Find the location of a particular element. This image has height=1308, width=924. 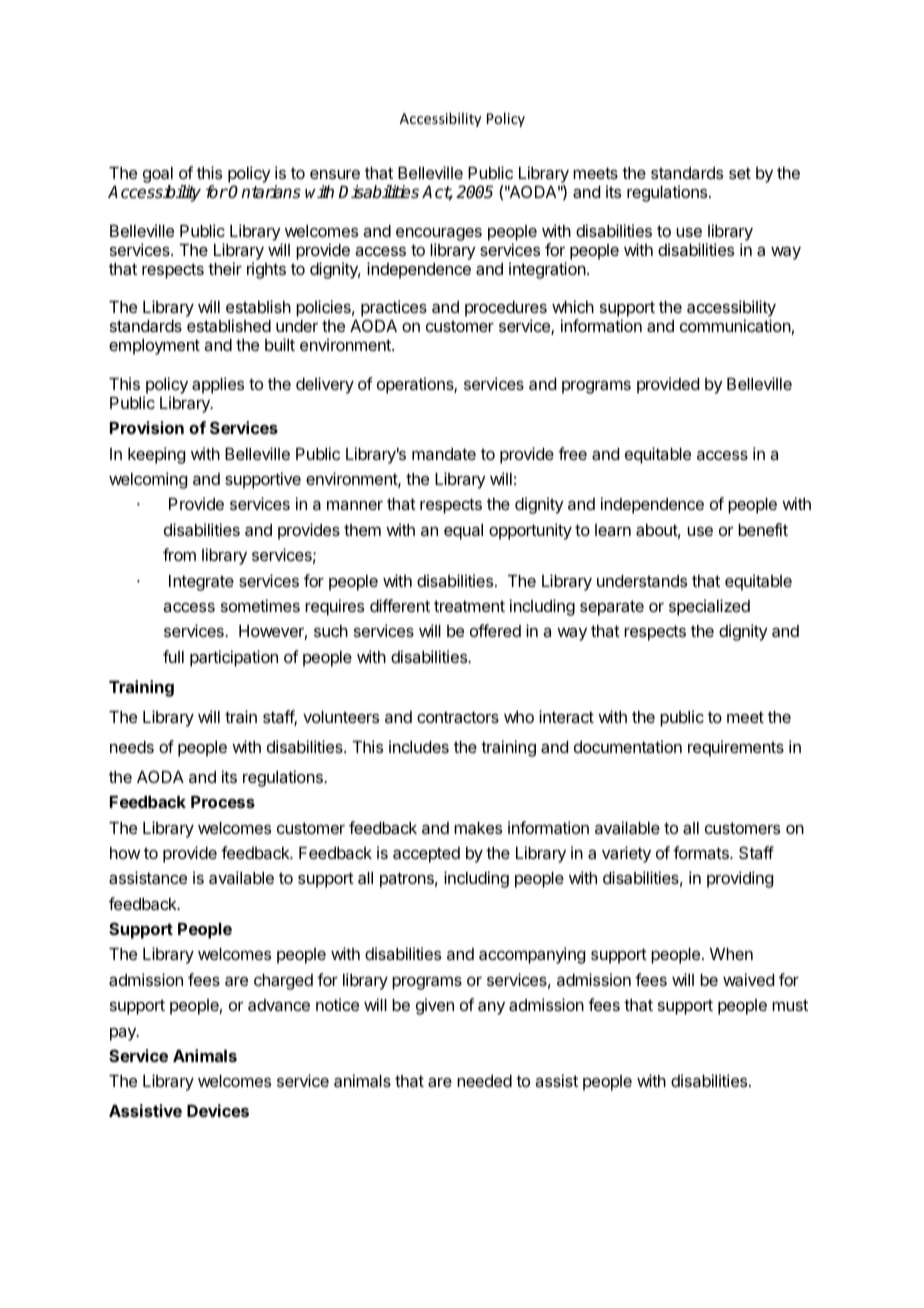

encourages is located at coordinates (439, 234).
